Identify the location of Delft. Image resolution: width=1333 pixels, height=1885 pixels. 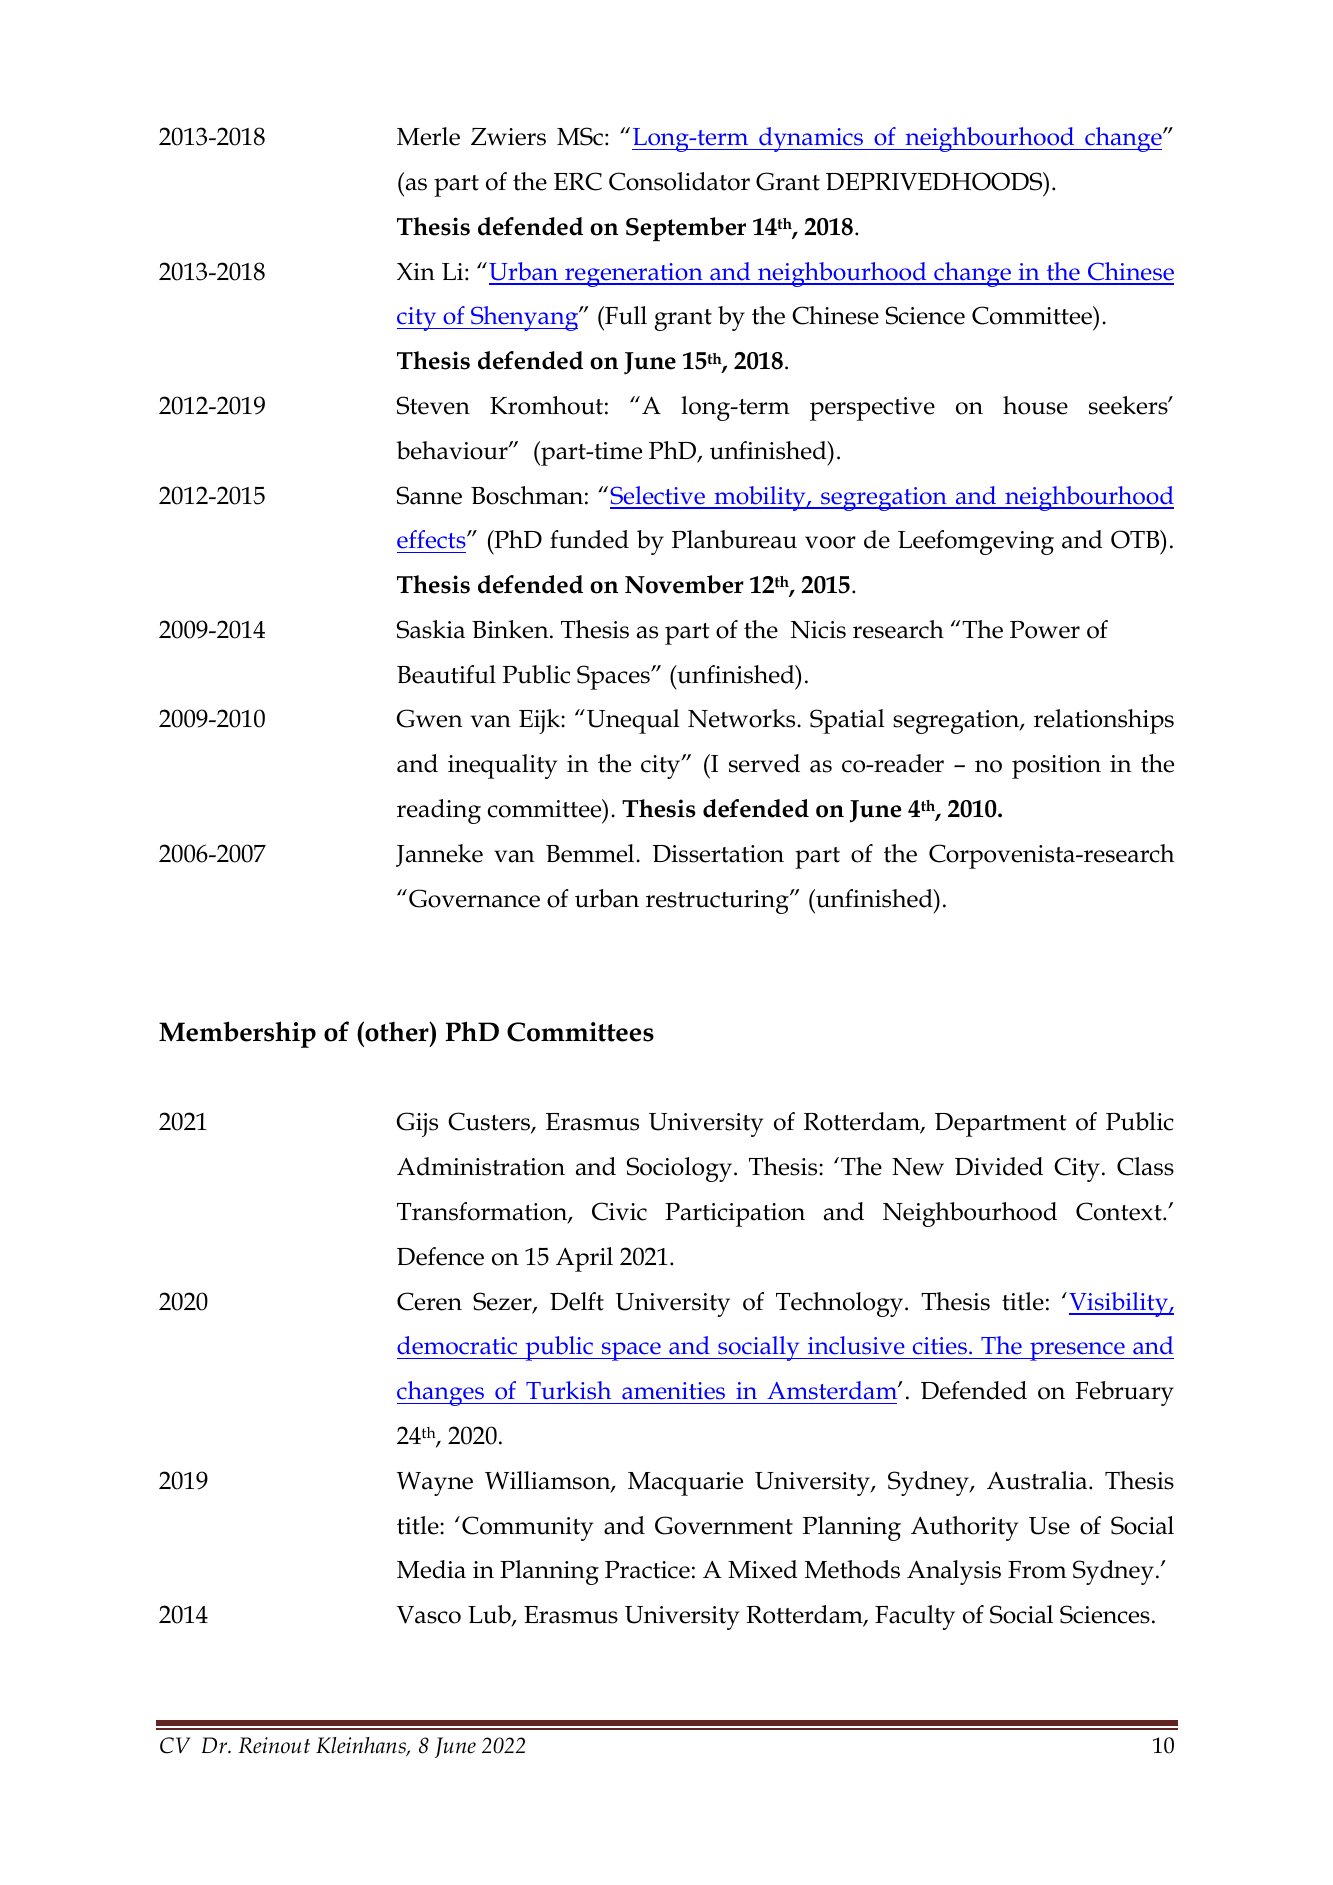
(577, 1301).
